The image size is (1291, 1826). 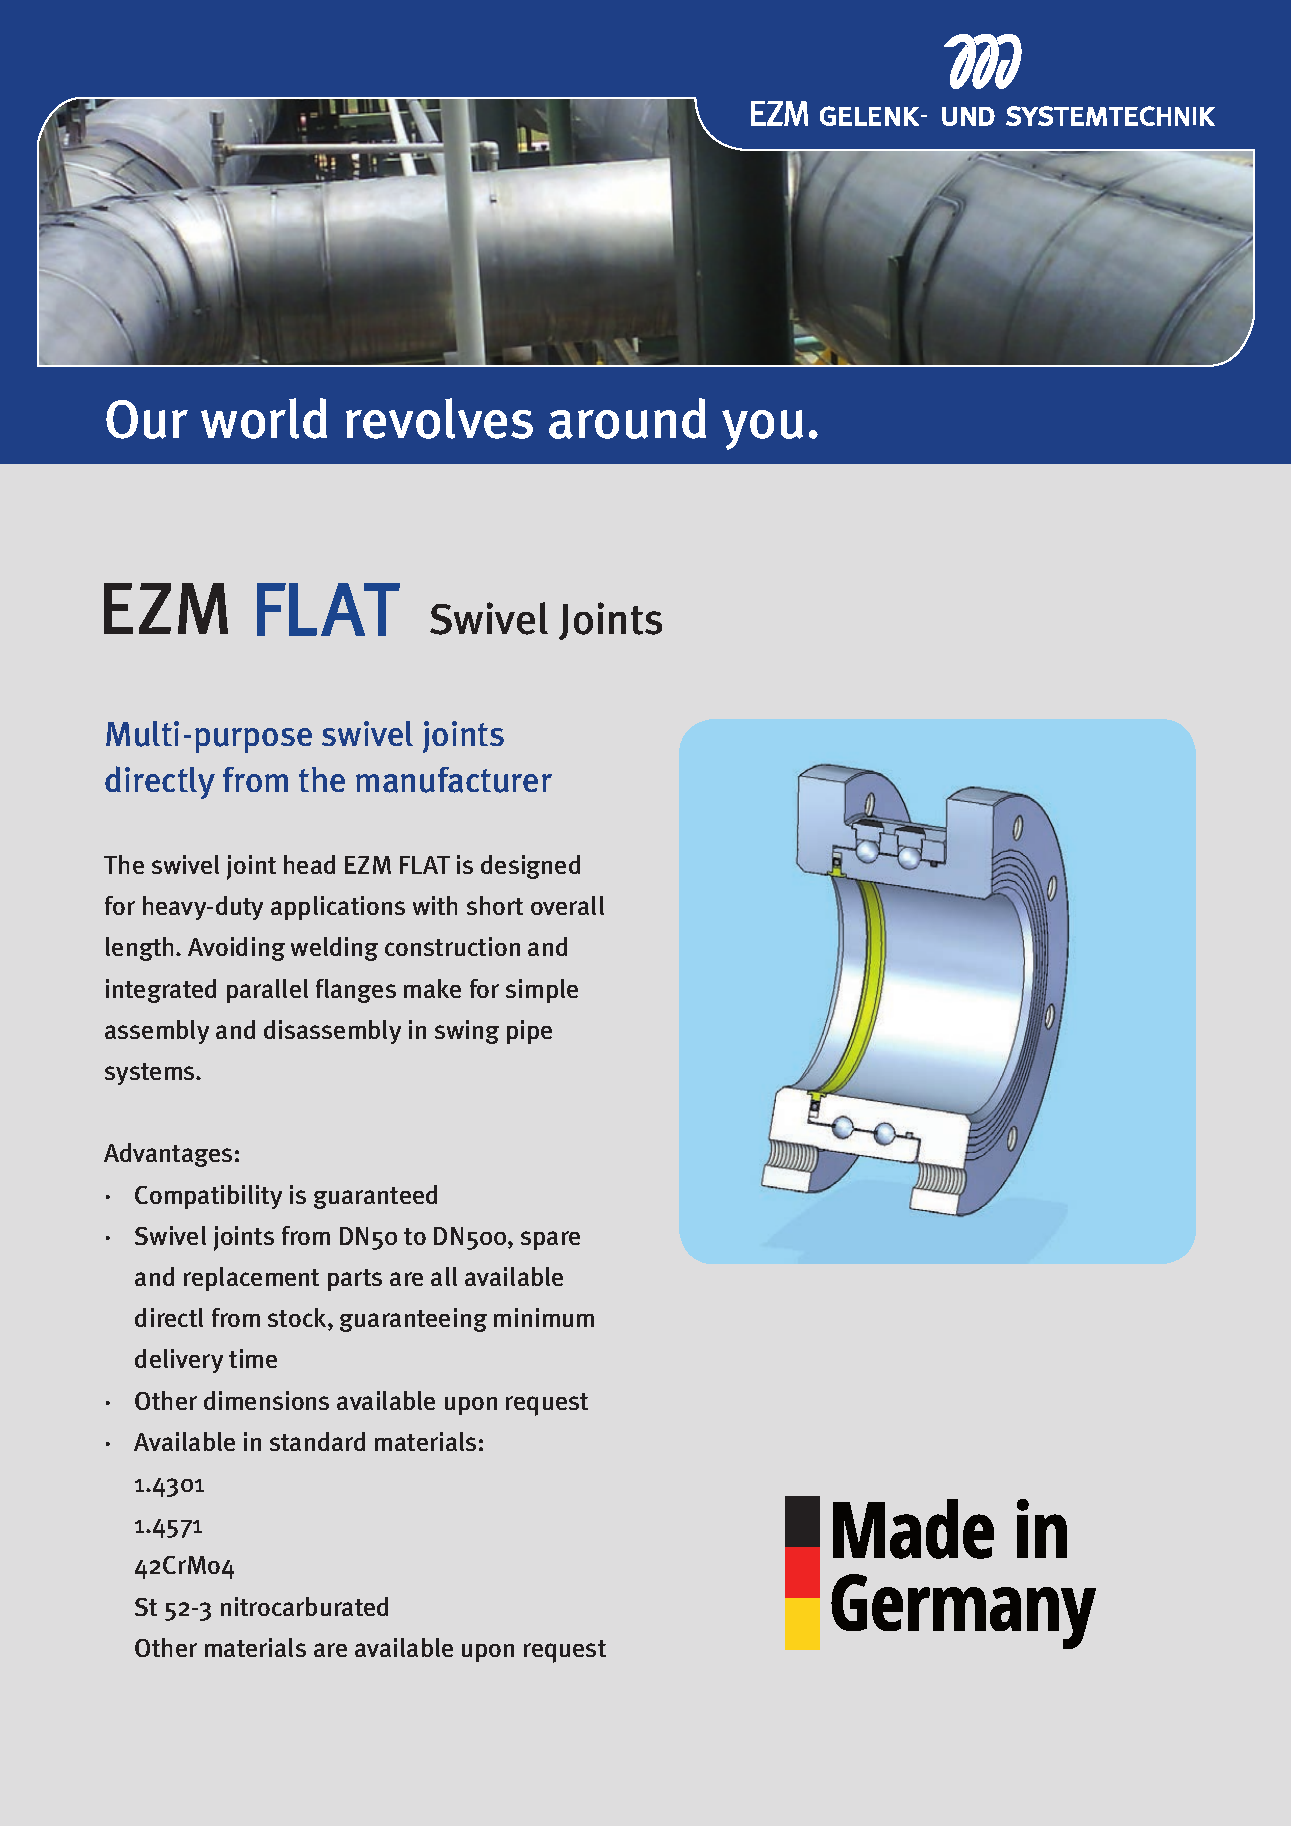 What do you see at coordinates (627, 418) in the document?
I see `around` at bounding box center [627, 418].
